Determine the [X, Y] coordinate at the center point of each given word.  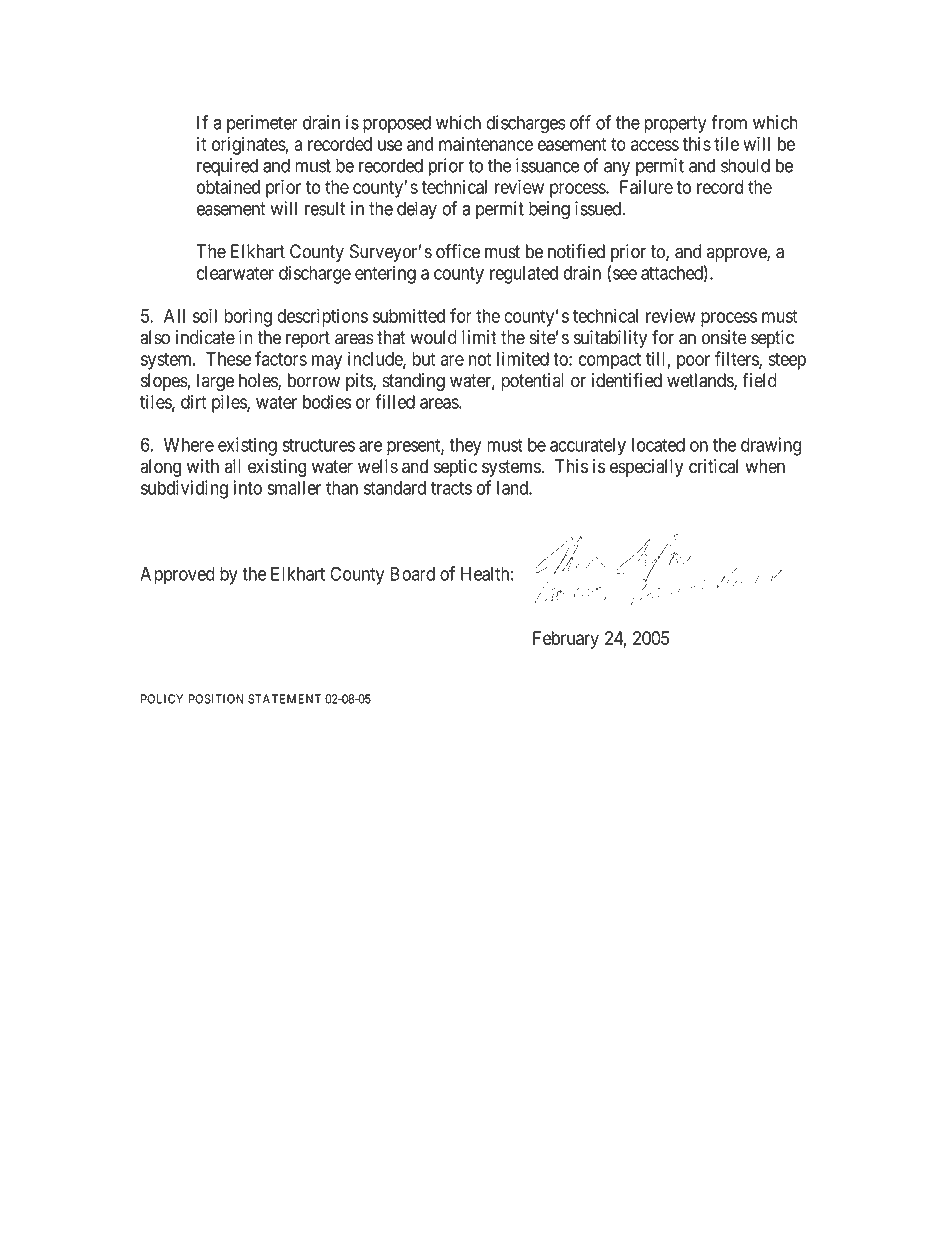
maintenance [486, 144]
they [465, 447]
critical [713, 466]
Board [412, 574]
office [458, 251]
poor [693, 362]
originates [249, 145]
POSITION [216, 699]
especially [646, 468]
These [228, 359]
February [566, 640]
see [625, 274]
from [729, 122]
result [325, 208]
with [203, 466]
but [423, 359]
